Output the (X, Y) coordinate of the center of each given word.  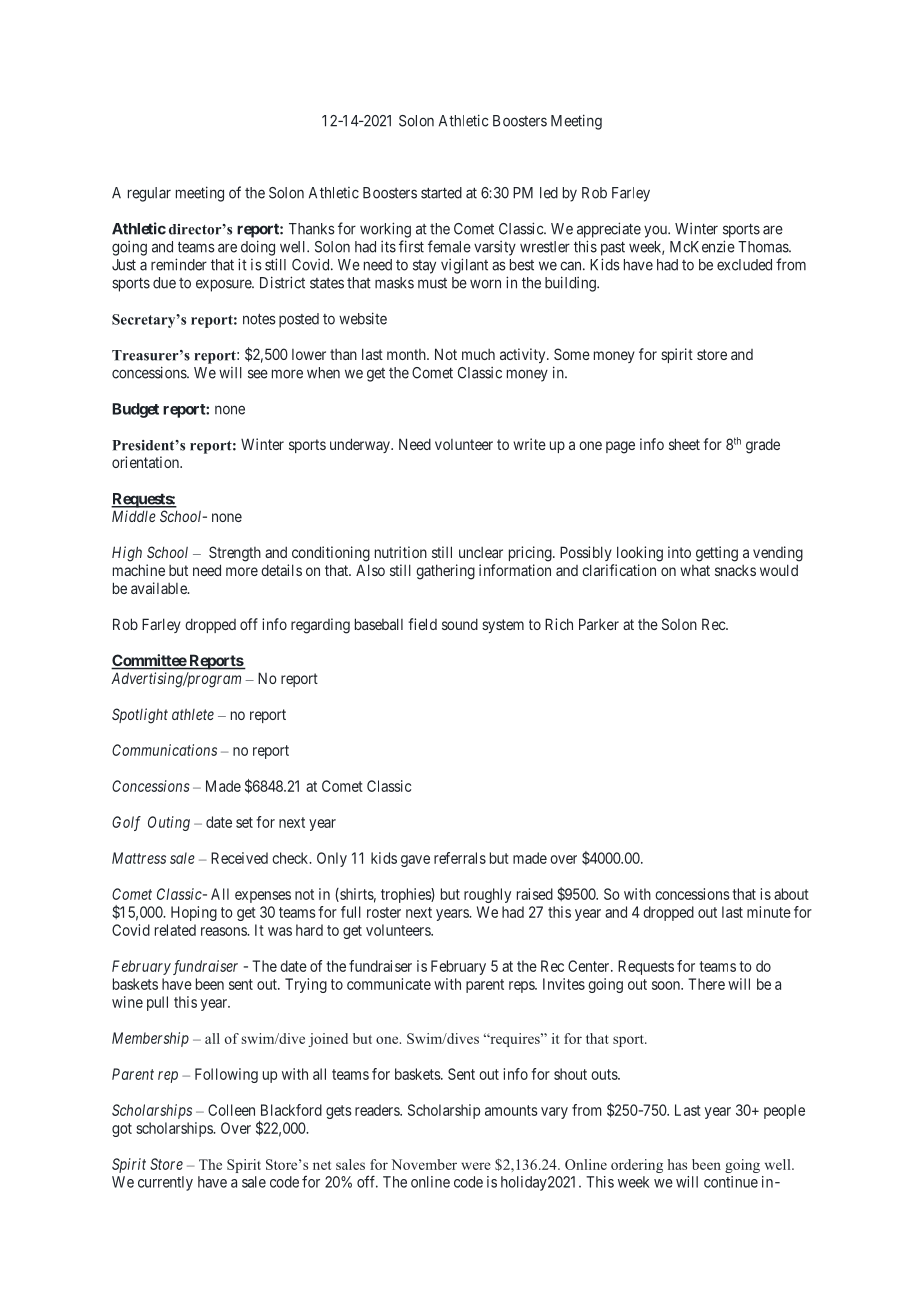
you (656, 231)
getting (717, 554)
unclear (481, 552)
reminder (179, 264)
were (476, 1166)
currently (165, 1183)
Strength (235, 554)
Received (239, 858)
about (791, 894)
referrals (460, 858)
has (677, 1164)
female (449, 246)
